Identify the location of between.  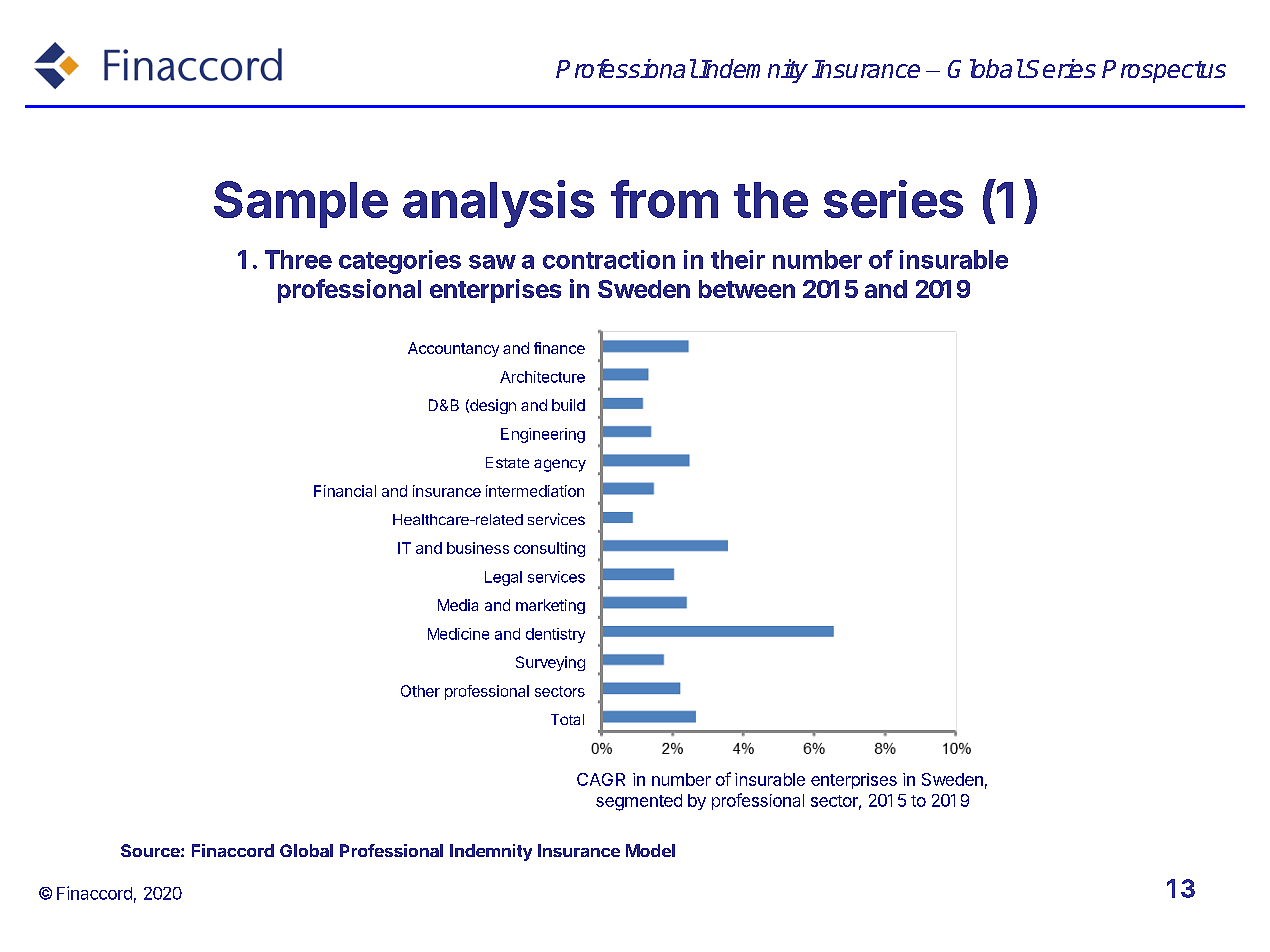
(747, 289).
